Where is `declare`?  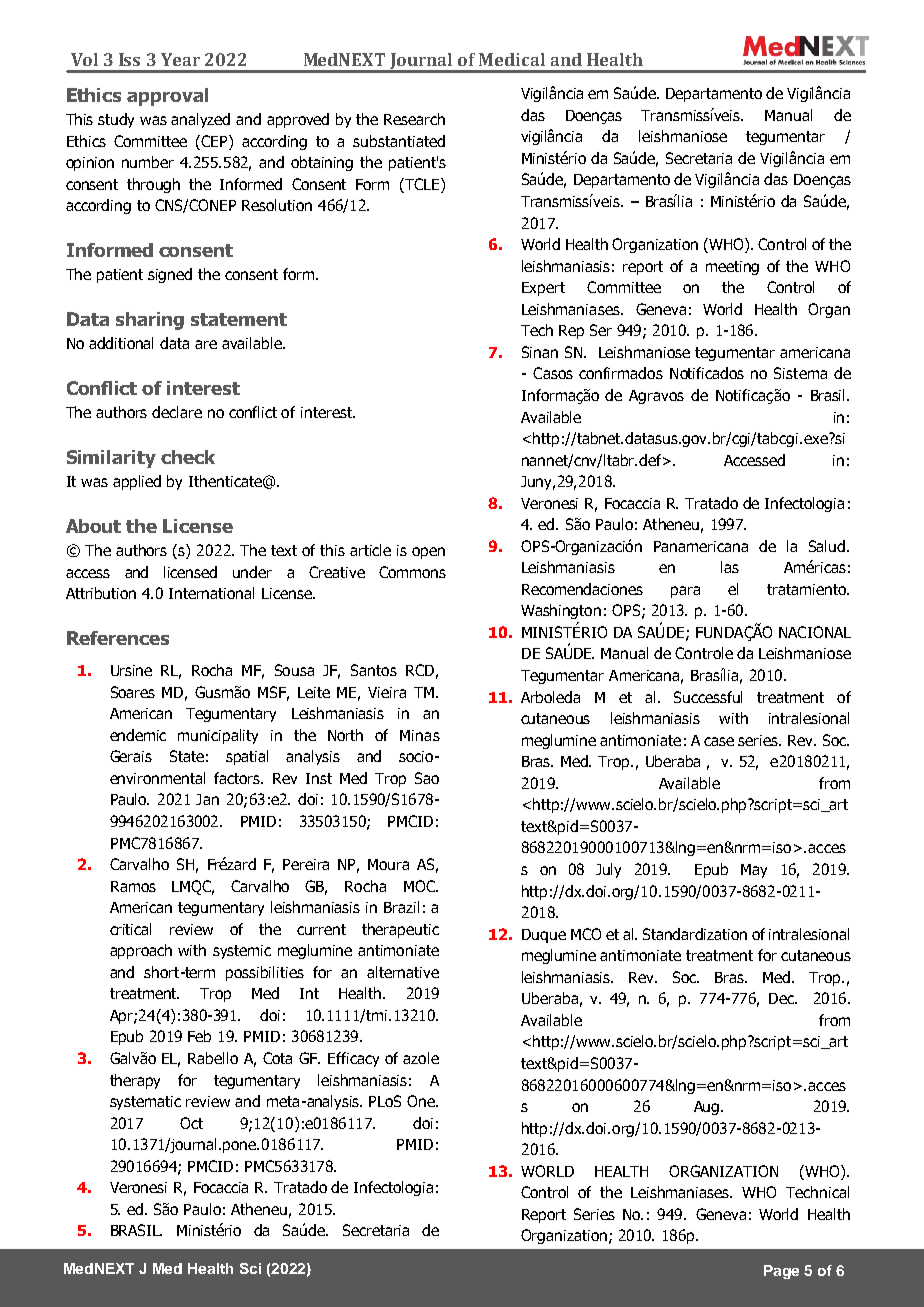 declare is located at coordinates (177, 412).
